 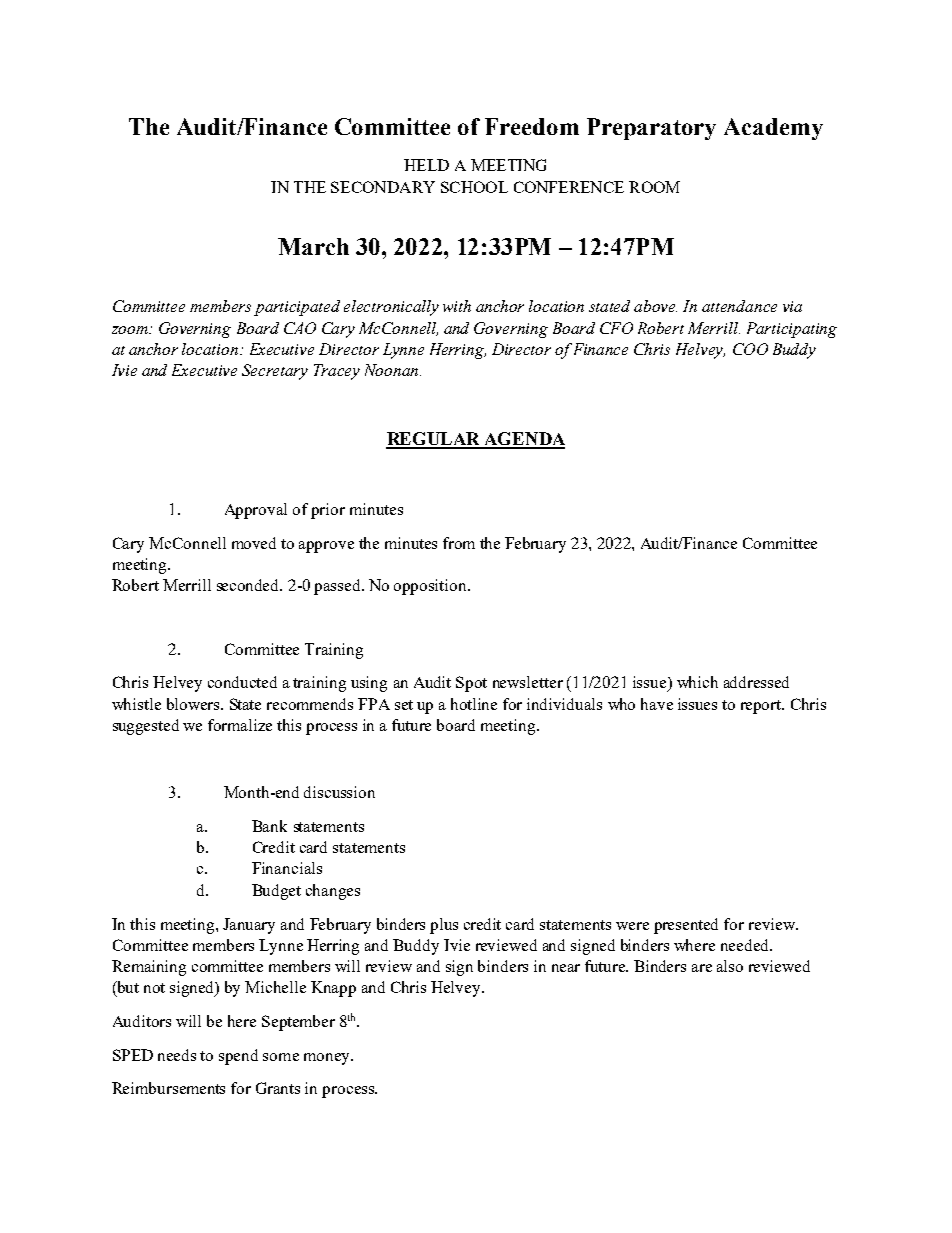 I want to click on money, so click(x=328, y=1059).
